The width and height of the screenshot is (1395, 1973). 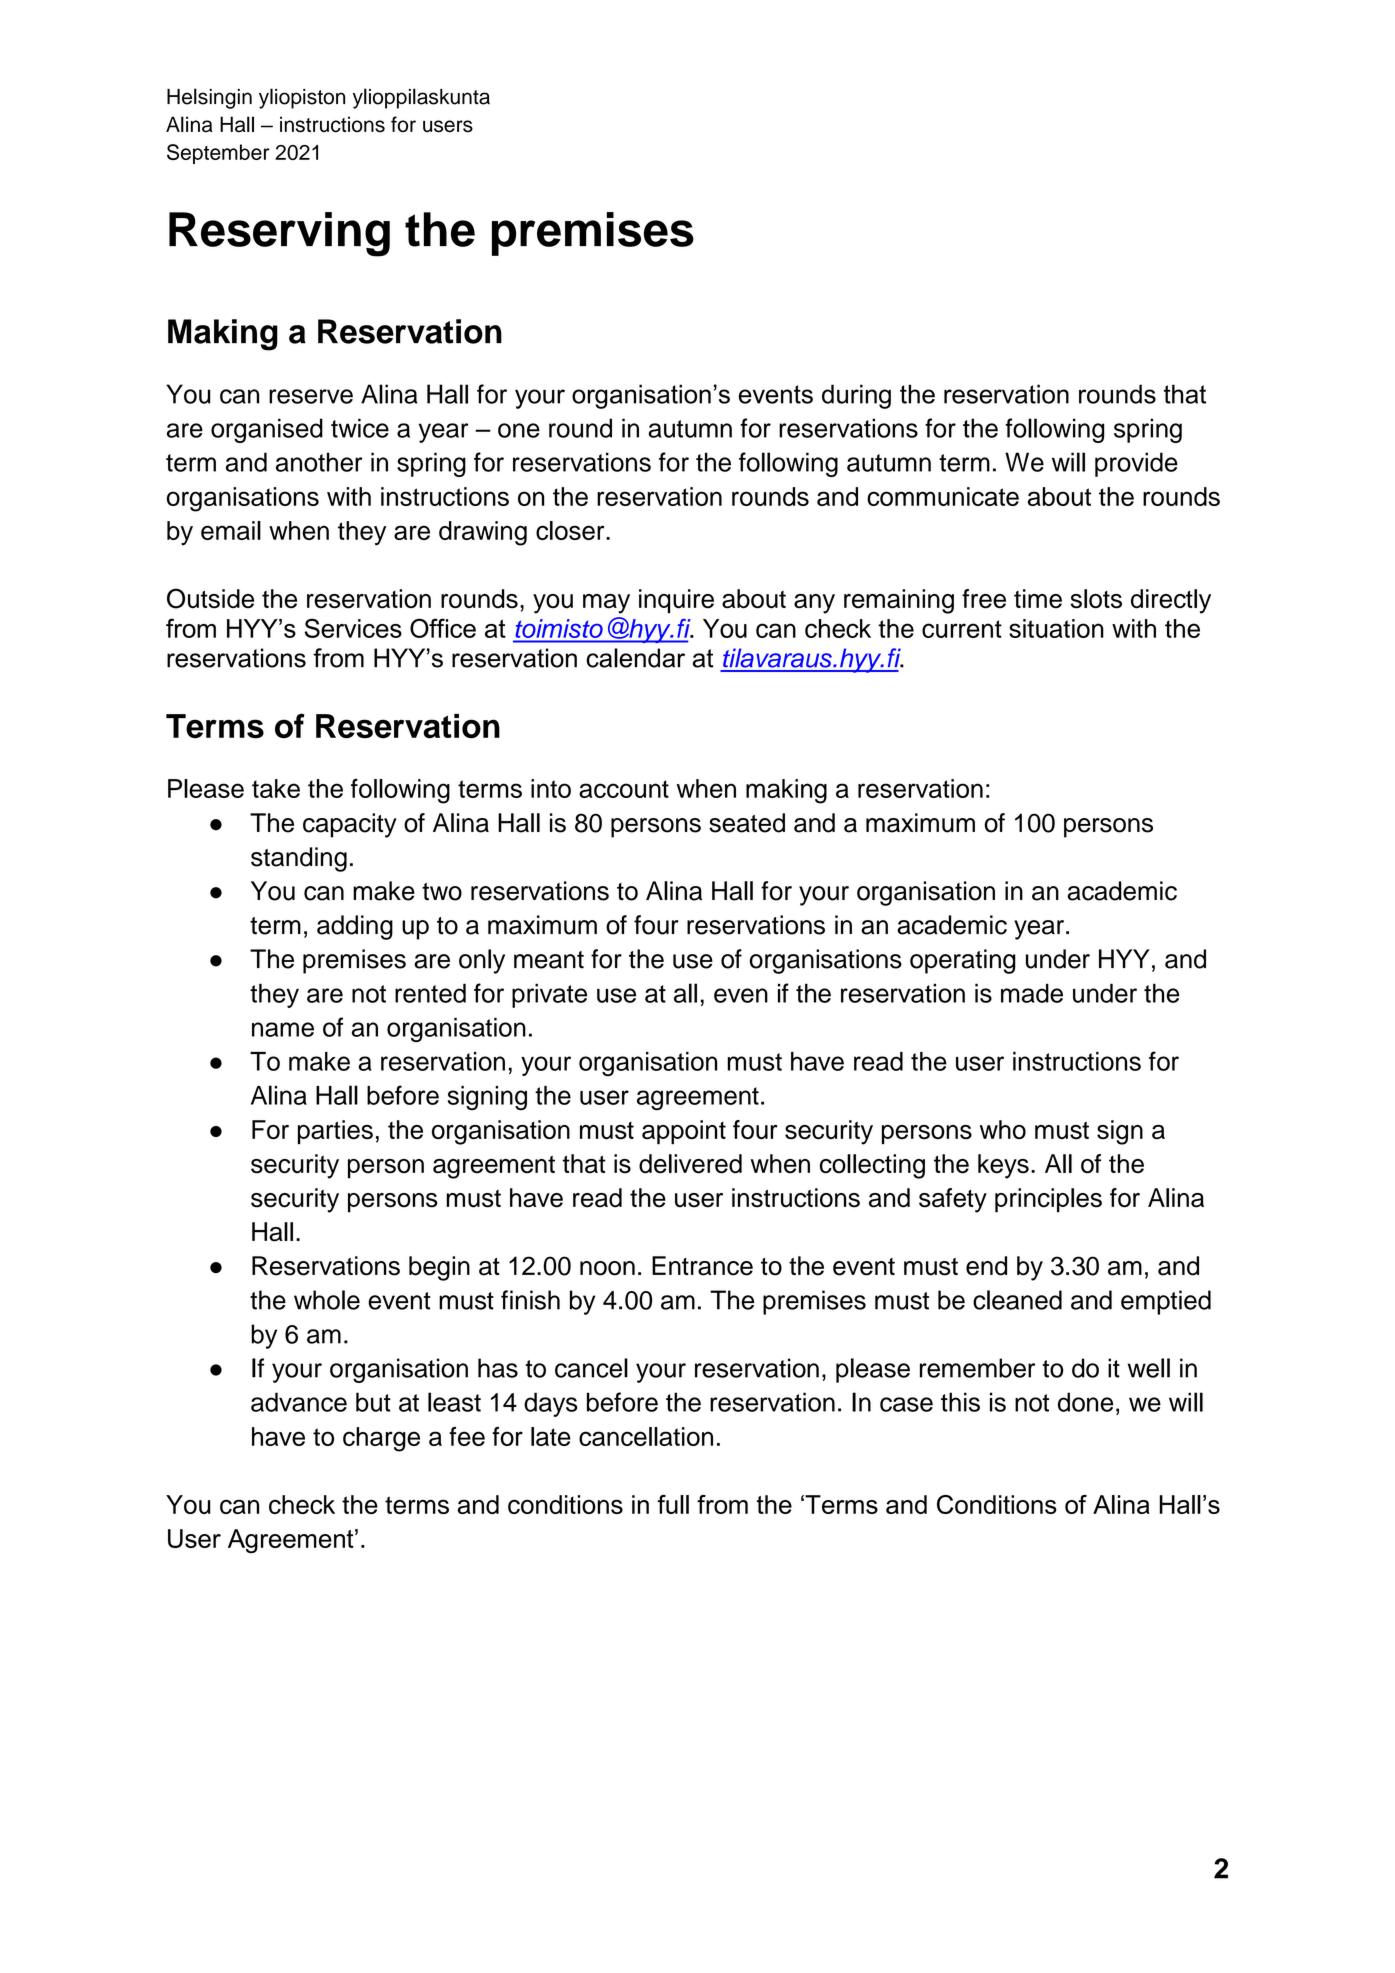 What do you see at coordinates (1136, 464) in the screenshot?
I see `provide` at bounding box center [1136, 464].
